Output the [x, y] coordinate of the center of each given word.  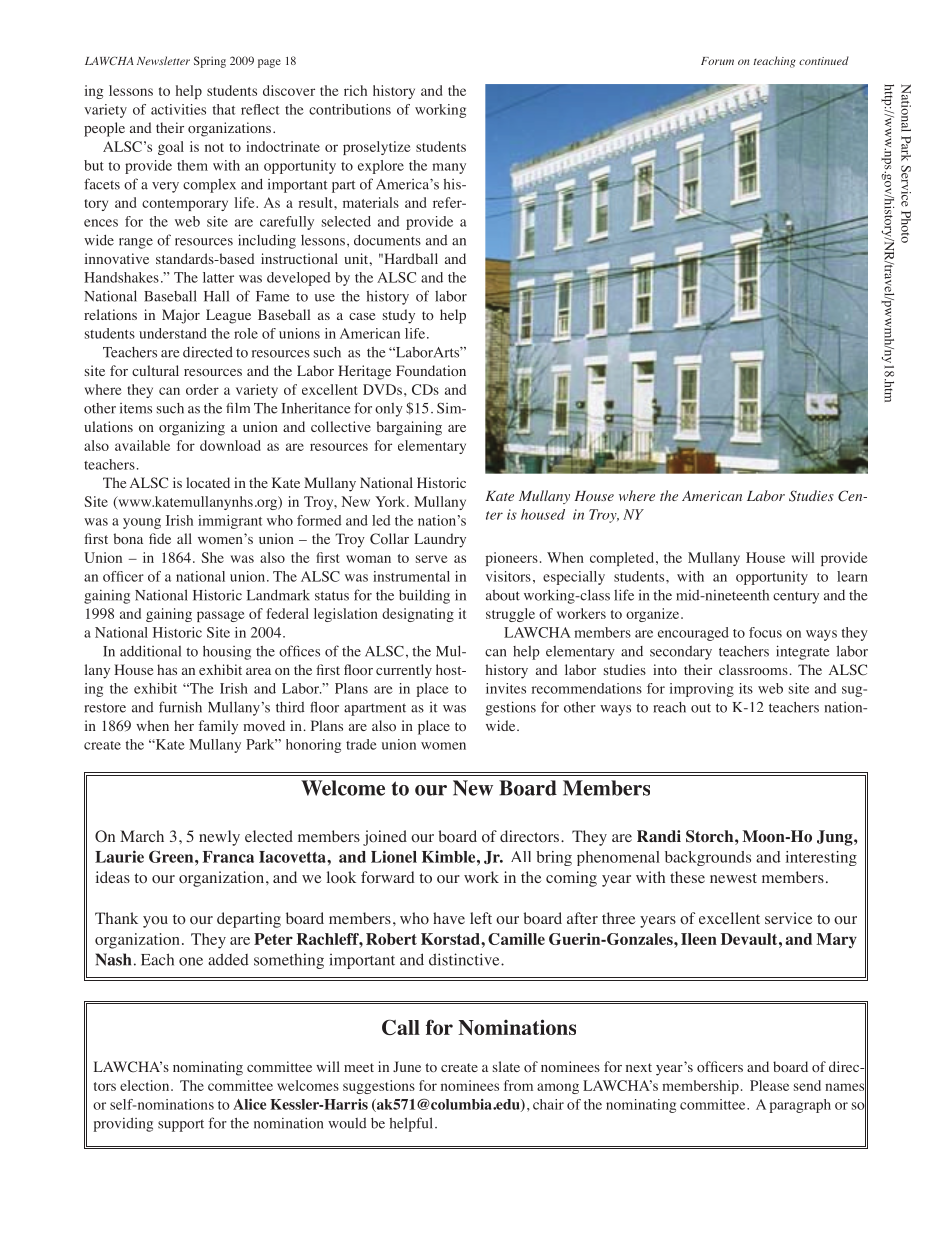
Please [769, 1085]
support [181, 1125]
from [518, 1085]
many [449, 168]
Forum [717, 61]
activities [178, 109]
